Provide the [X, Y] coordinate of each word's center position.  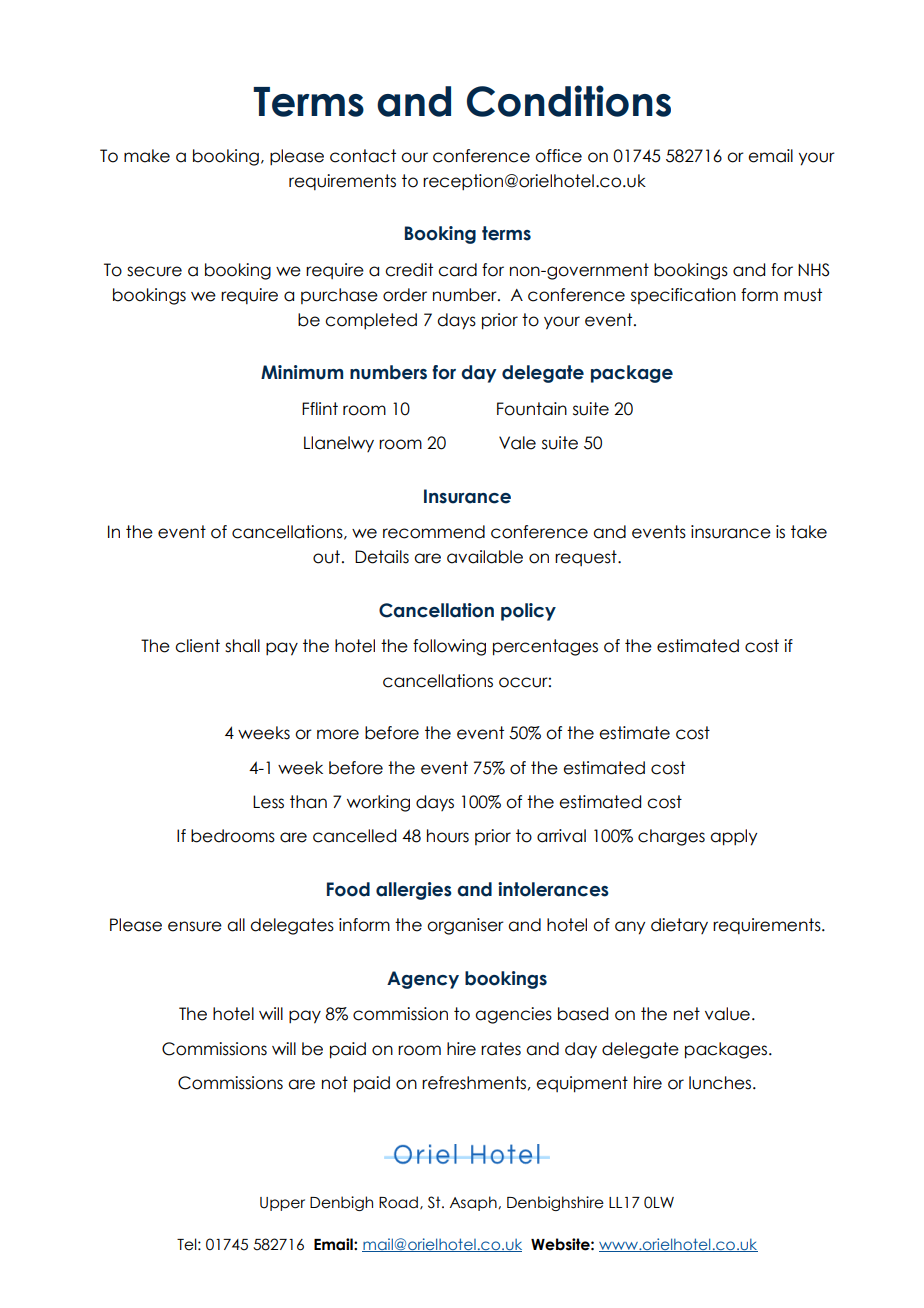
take [809, 532]
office [558, 156]
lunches [721, 1083]
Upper [282, 1204]
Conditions [569, 101]
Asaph [474, 1203]
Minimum [302, 372]
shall [242, 646]
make [147, 156]
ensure [195, 926]
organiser [465, 926]
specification [683, 296]
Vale [517, 443]
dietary [679, 926]
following [449, 647]
